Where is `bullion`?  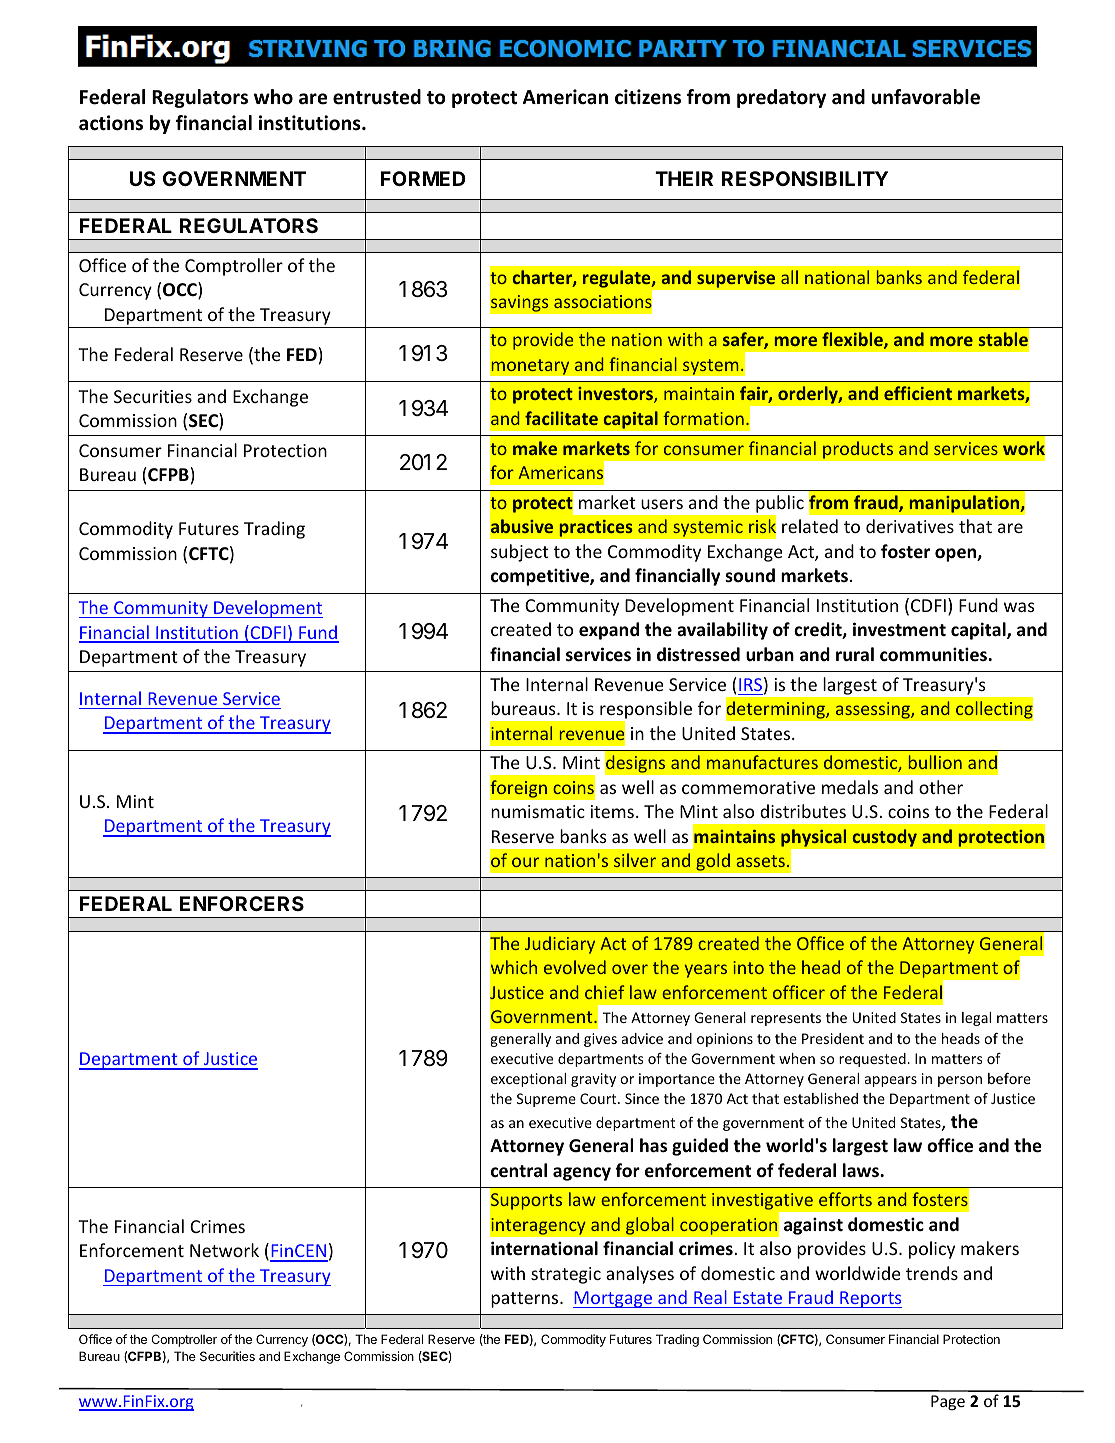 bullion is located at coordinates (935, 762).
